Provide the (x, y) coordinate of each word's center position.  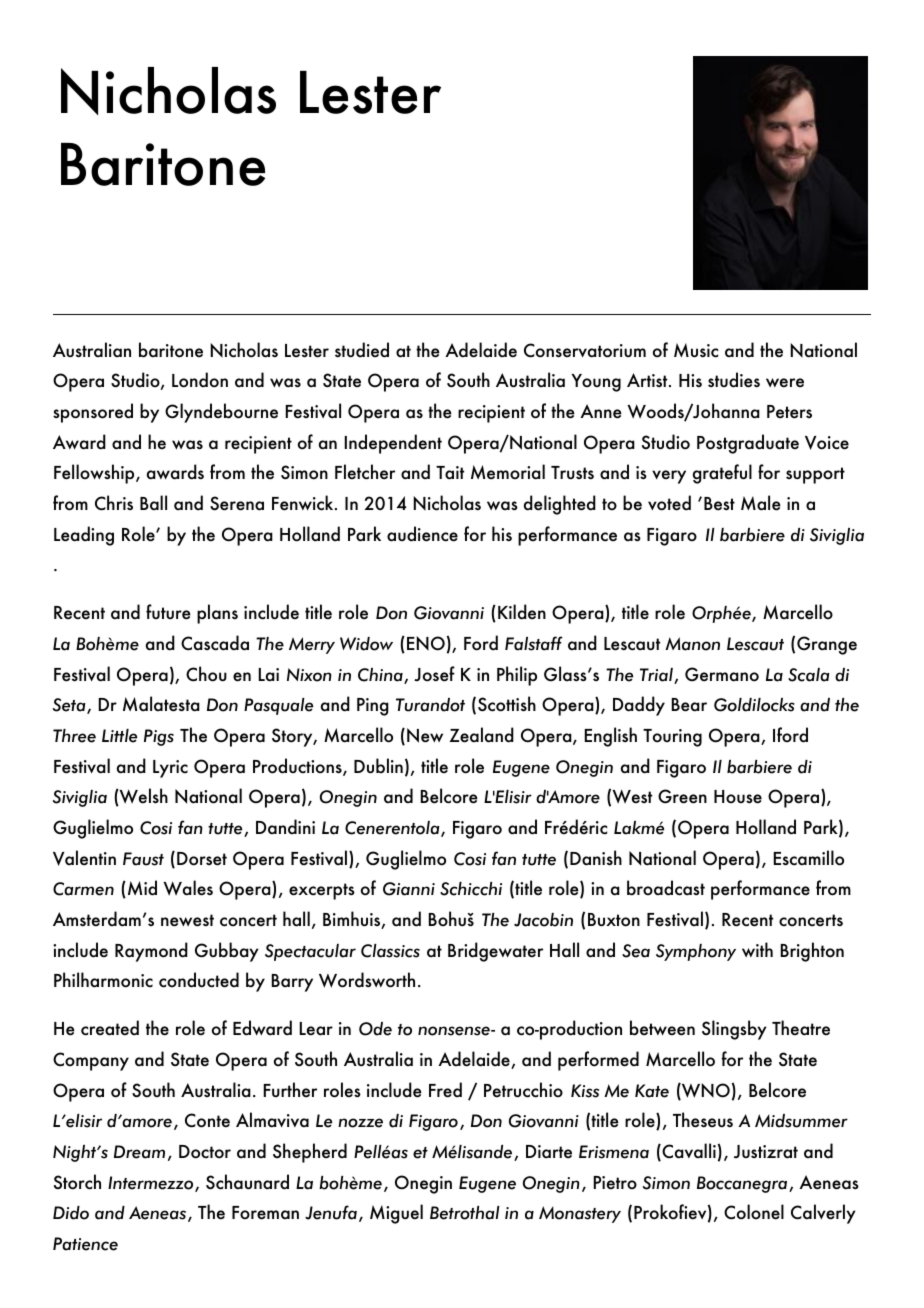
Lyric (170, 769)
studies (734, 380)
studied (362, 350)
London (200, 380)
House (738, 797)
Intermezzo (152, 1184)
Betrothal (465, 1213)
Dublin (378, 766)
